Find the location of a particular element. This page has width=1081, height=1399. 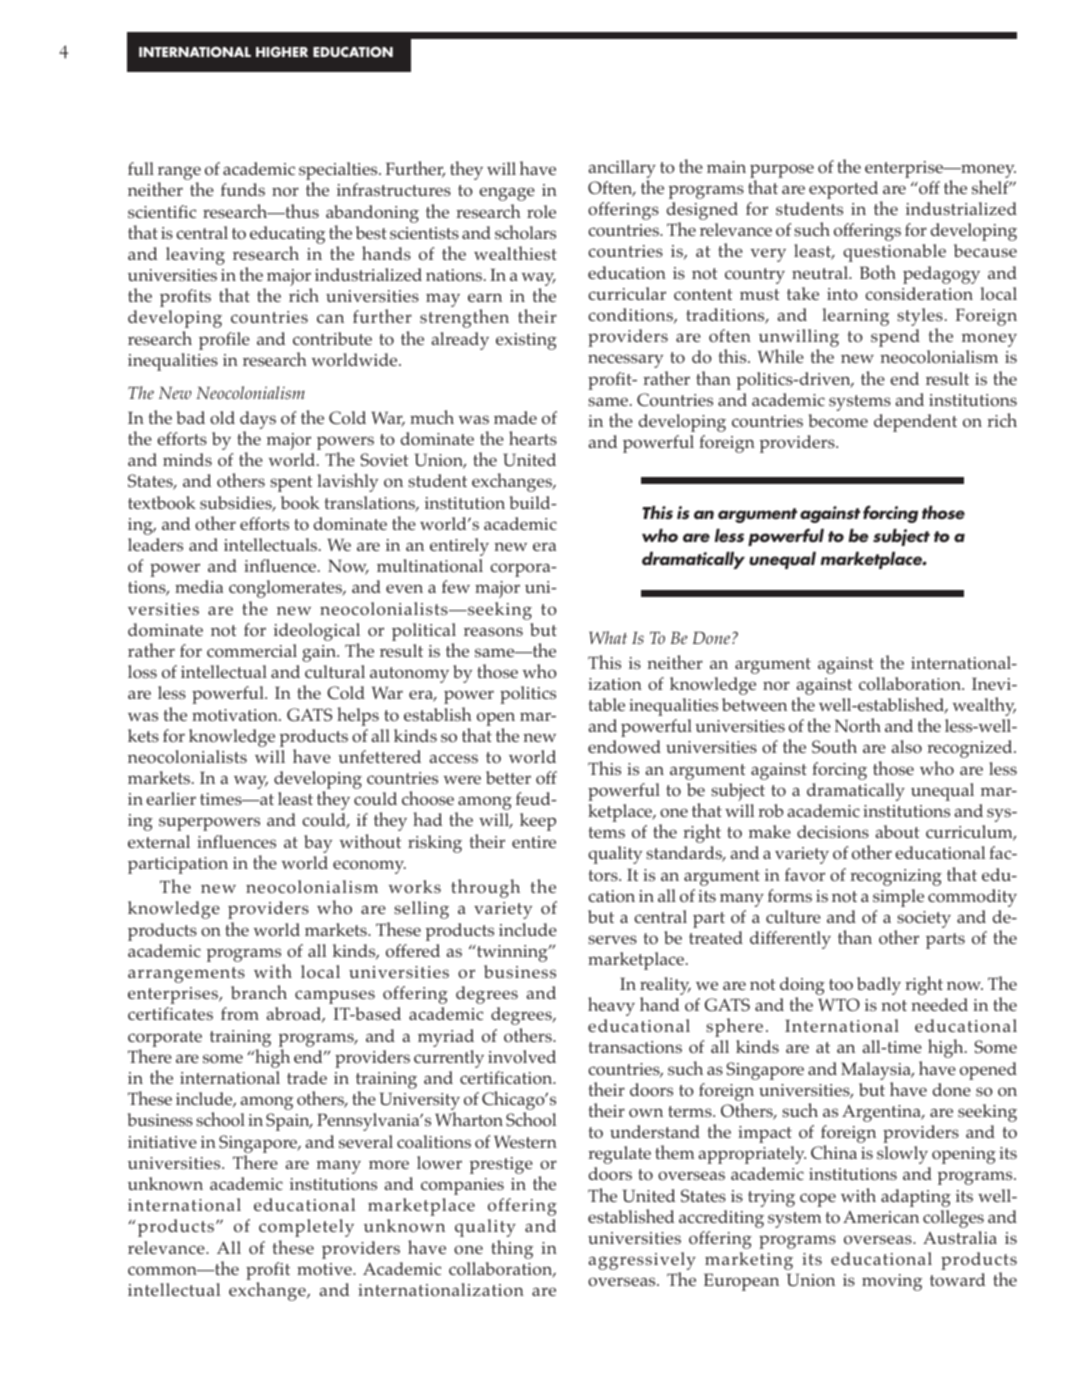

better is located at coordinates (508, 777).
